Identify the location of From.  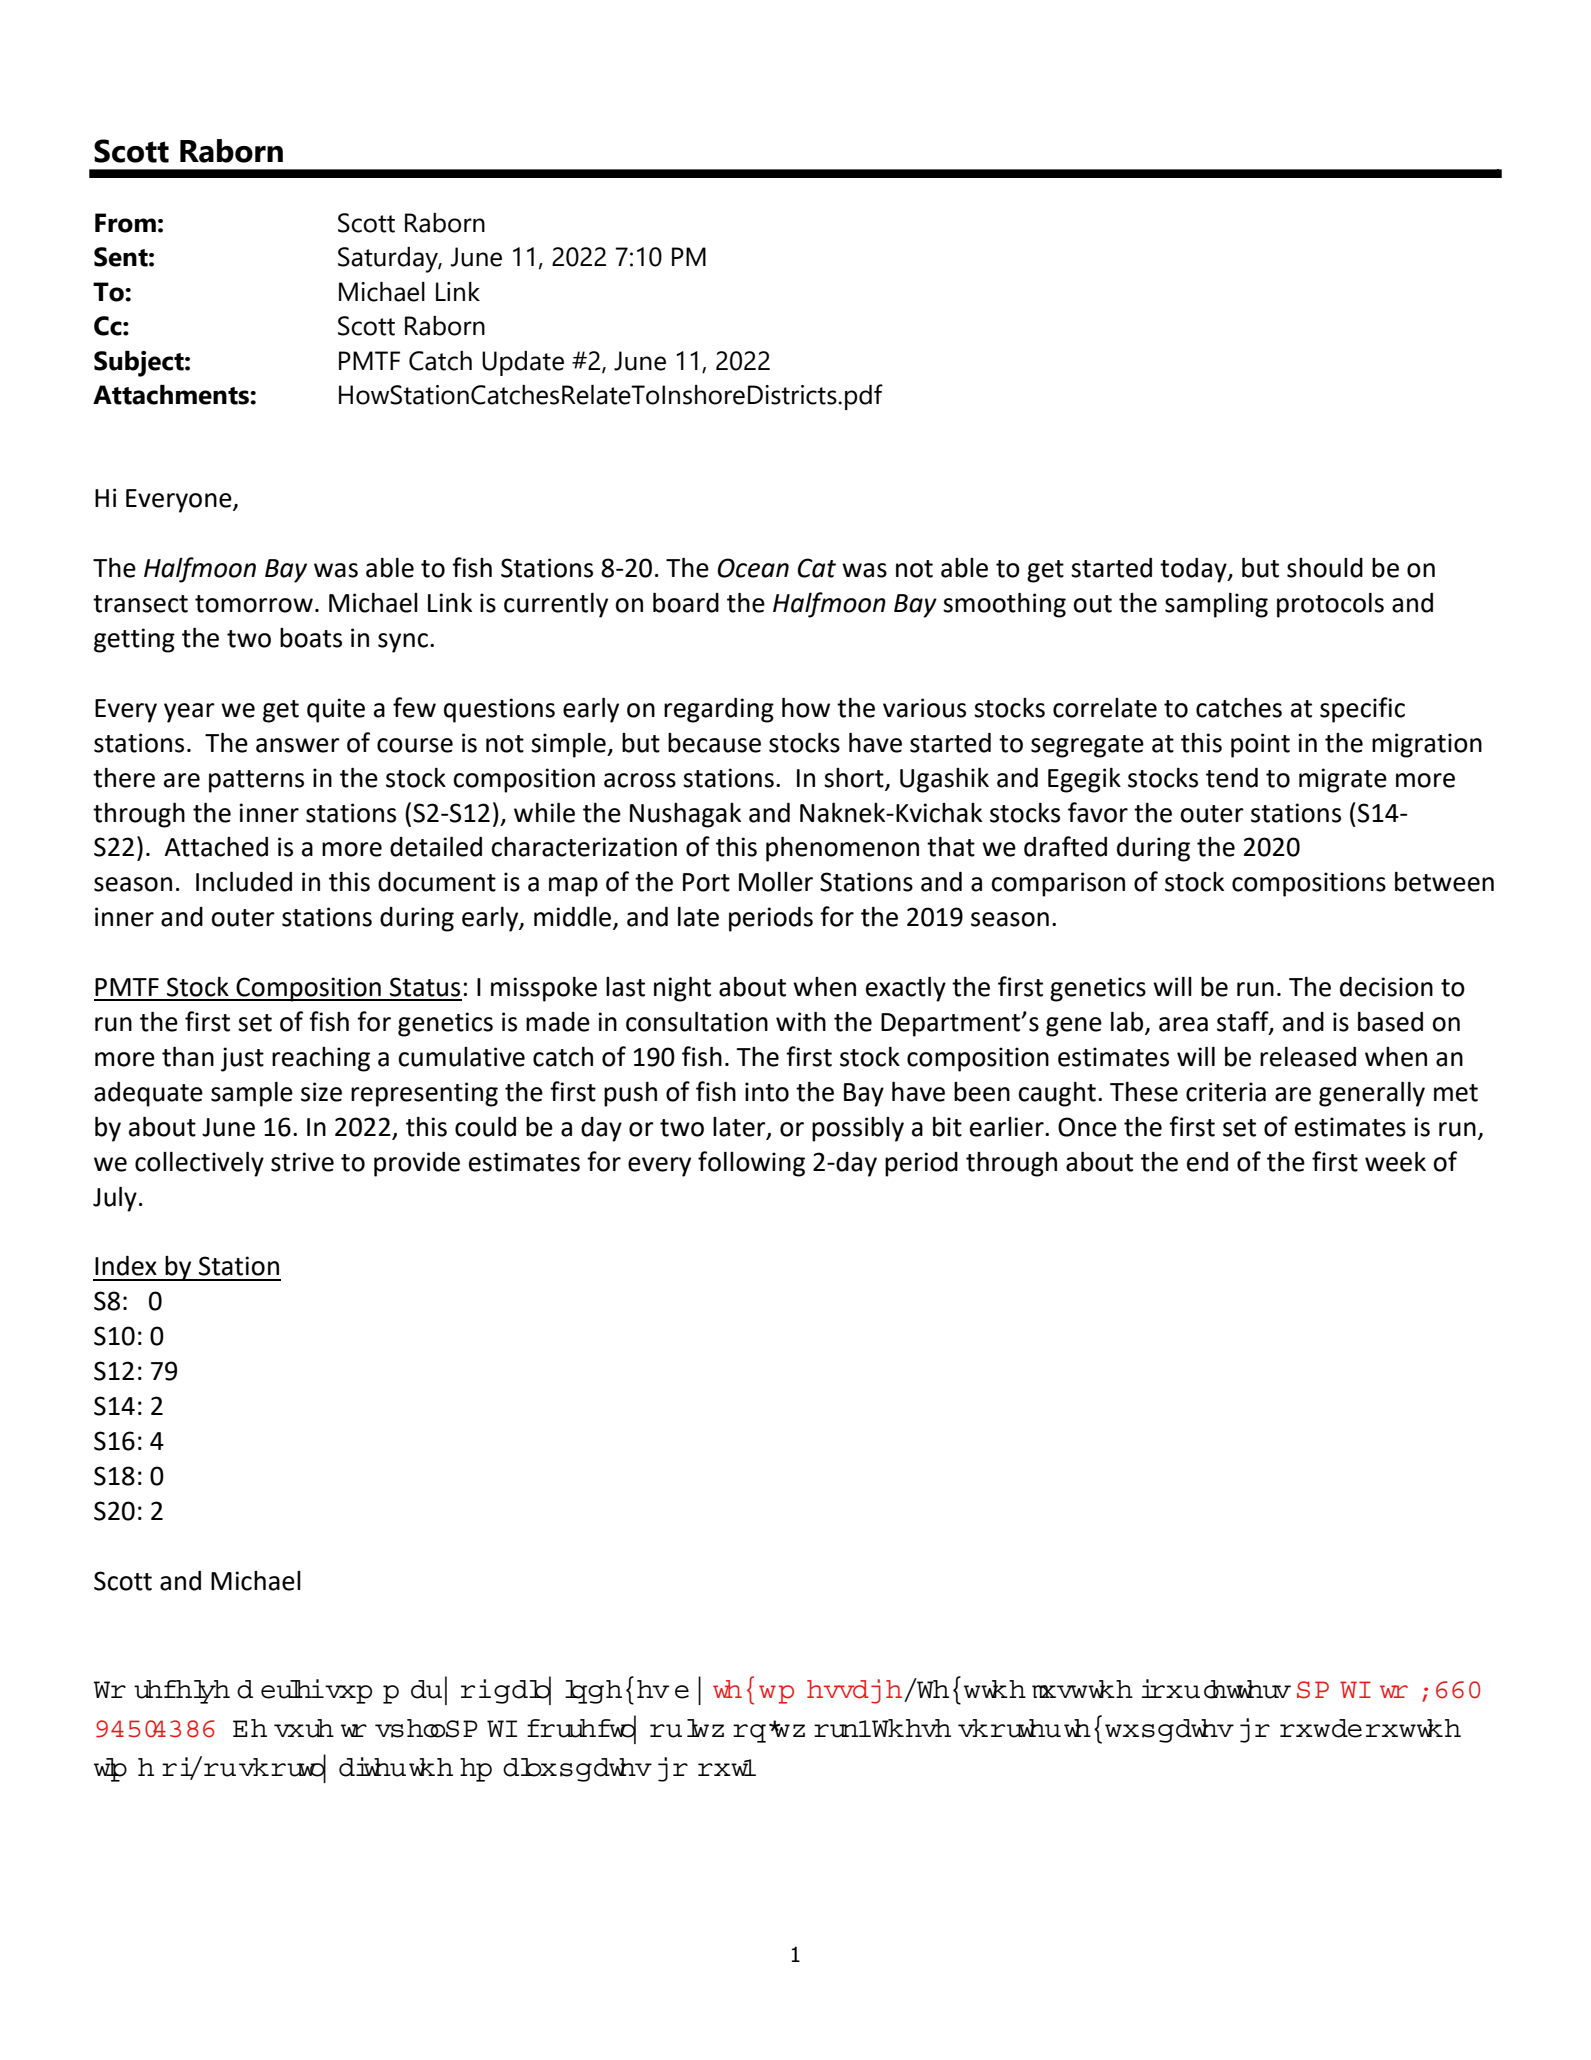
(125, 223).
